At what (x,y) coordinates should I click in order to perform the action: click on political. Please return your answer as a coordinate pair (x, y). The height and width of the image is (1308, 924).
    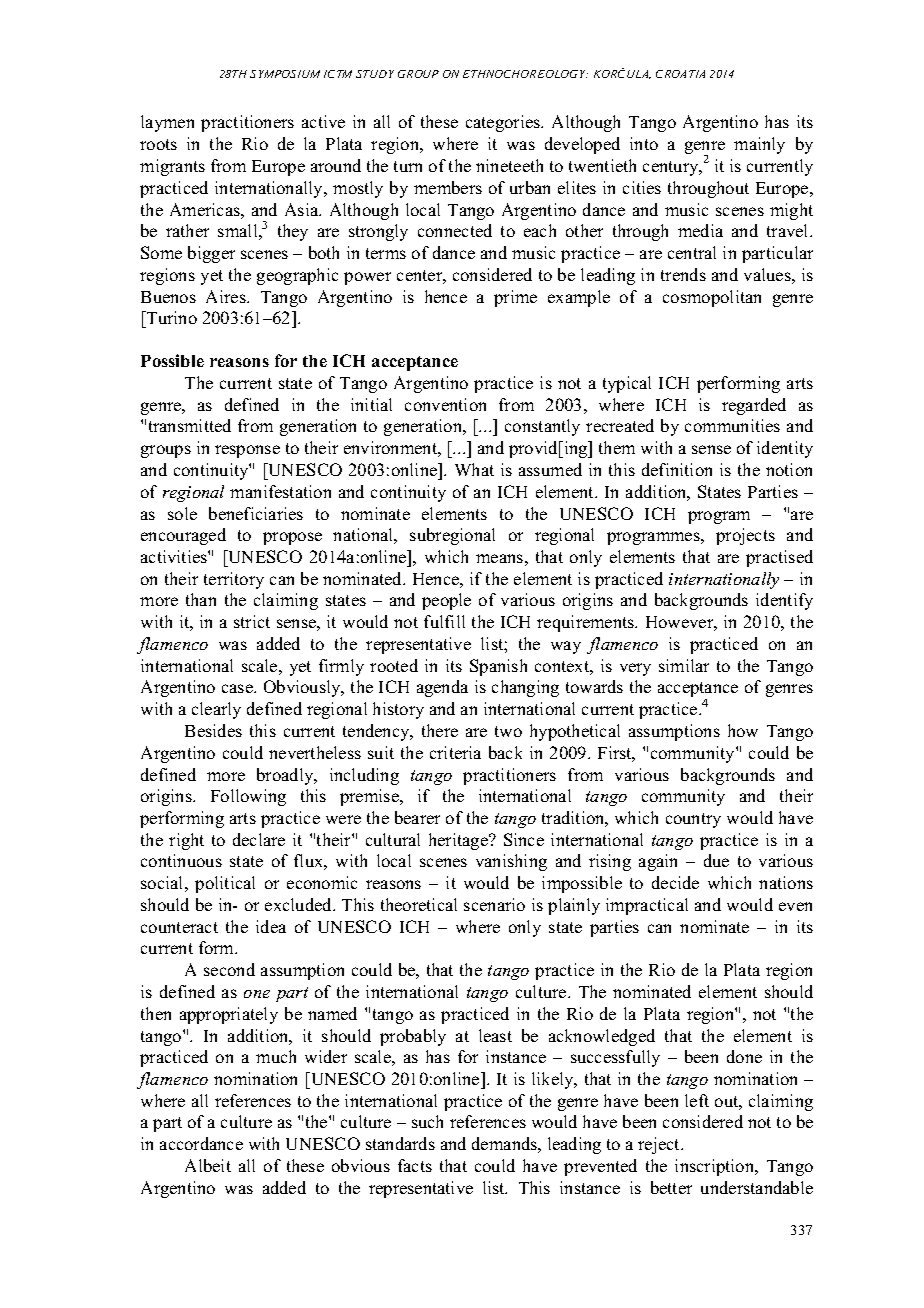
    Looking at the image, I should click on (225, 884).
